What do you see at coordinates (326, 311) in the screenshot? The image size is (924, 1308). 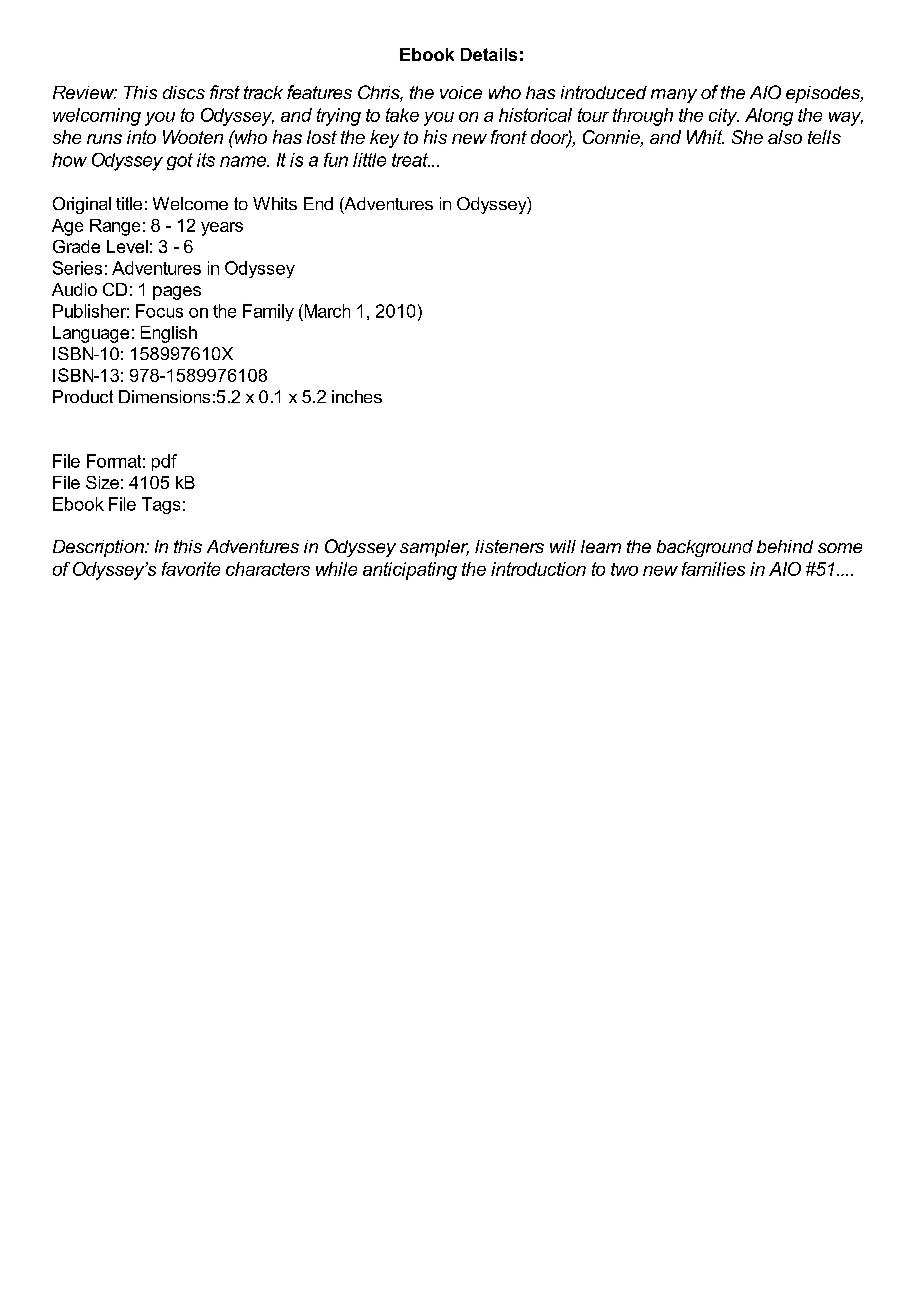 I see `March` at bounding box center [326, 311].
